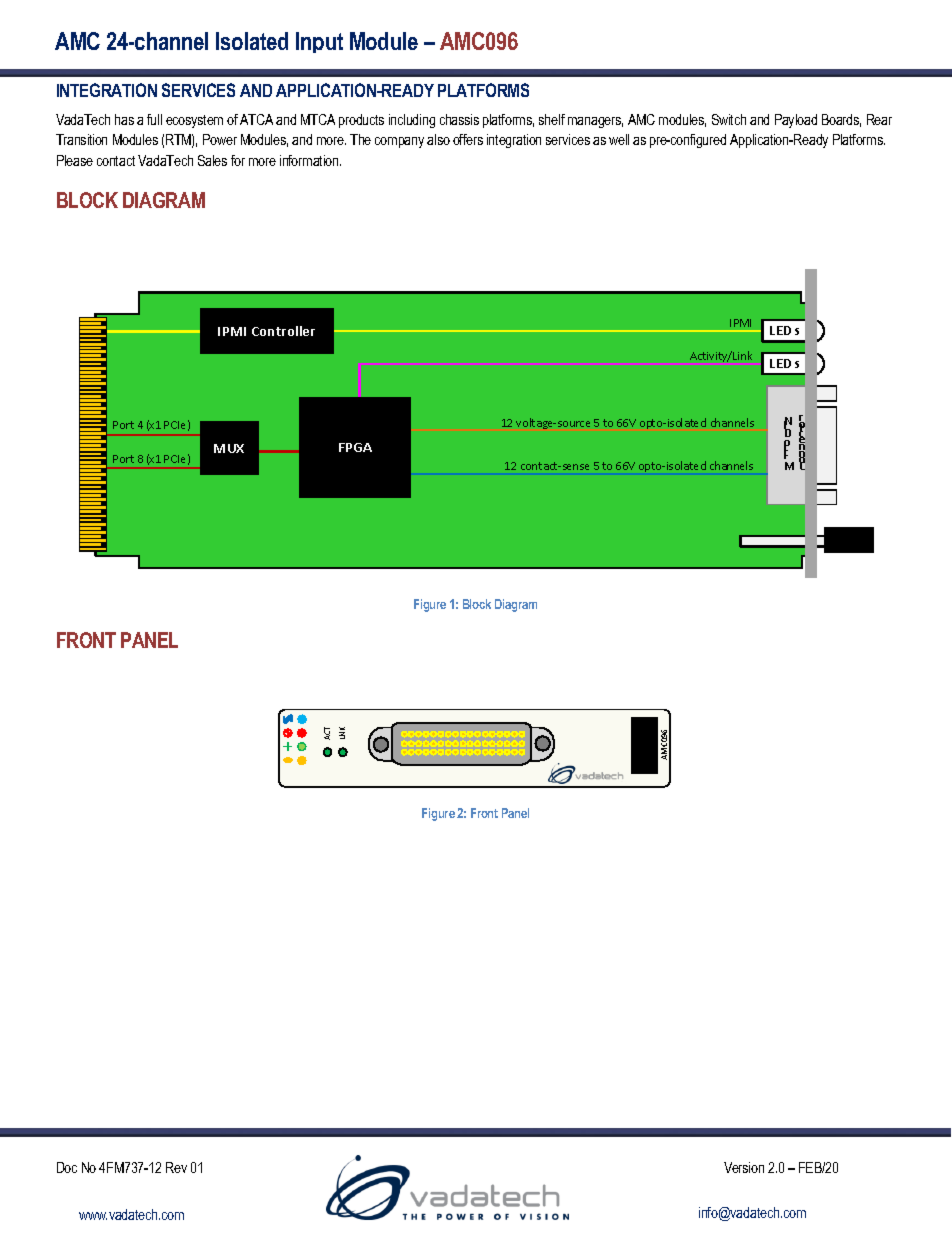 The height and width of the screenshot is (1233, 952). Describe the element at coordinates (229, 448) in the screenshot. I see `MUX` at that location.
